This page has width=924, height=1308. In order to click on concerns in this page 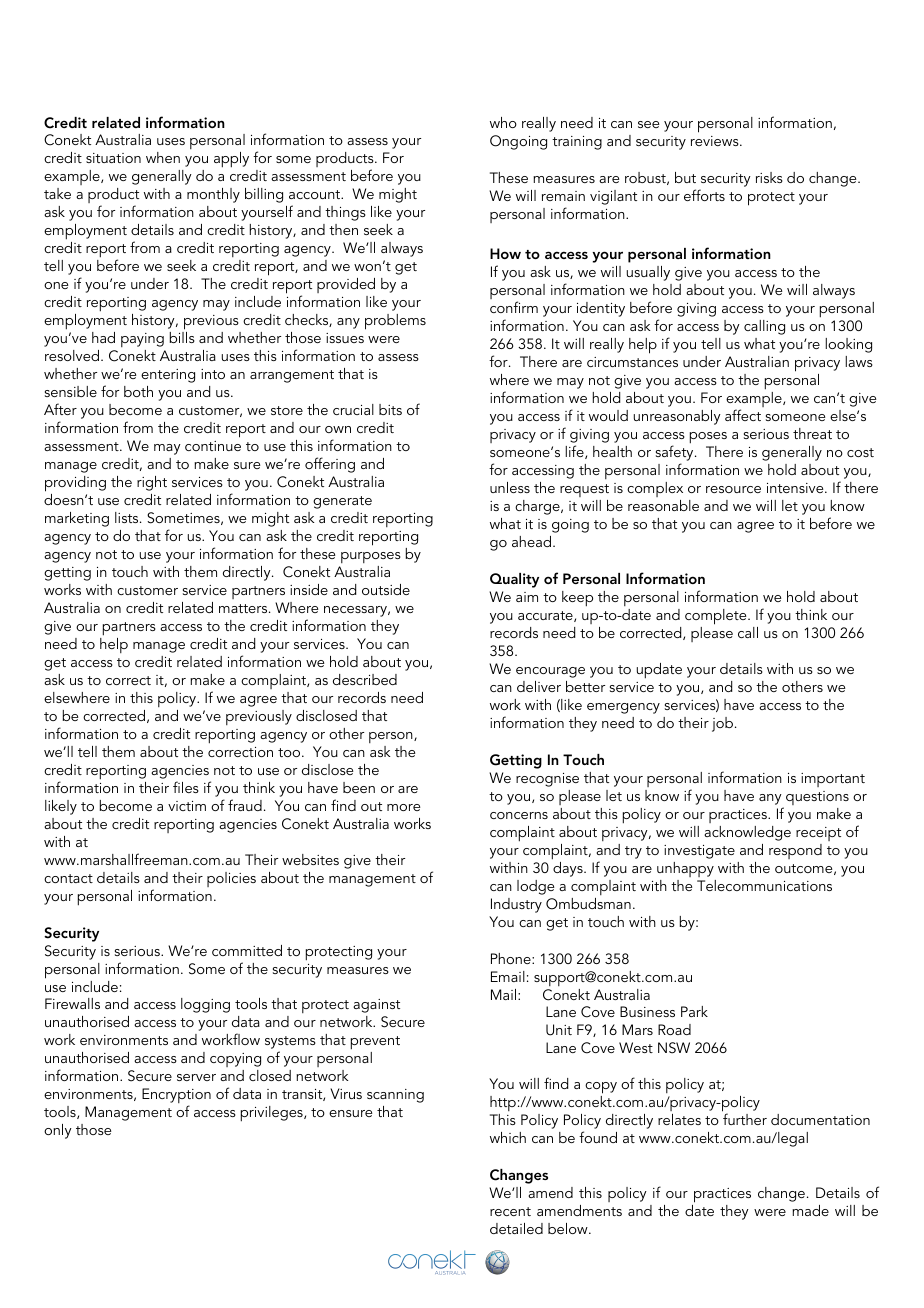, I will do `click(519, 815)`.
